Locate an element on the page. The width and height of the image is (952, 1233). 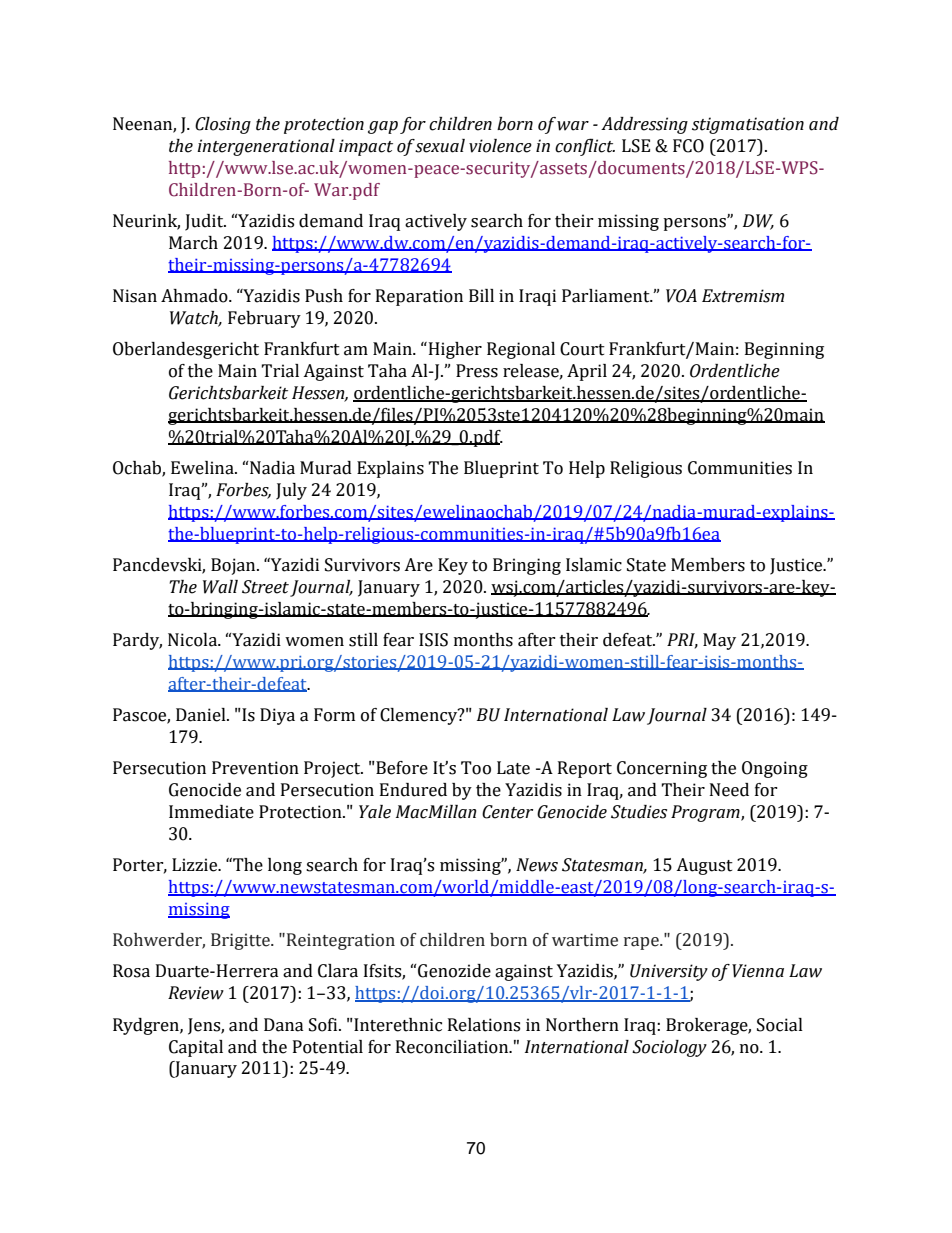
Press is located at coordinates (477, 371).
